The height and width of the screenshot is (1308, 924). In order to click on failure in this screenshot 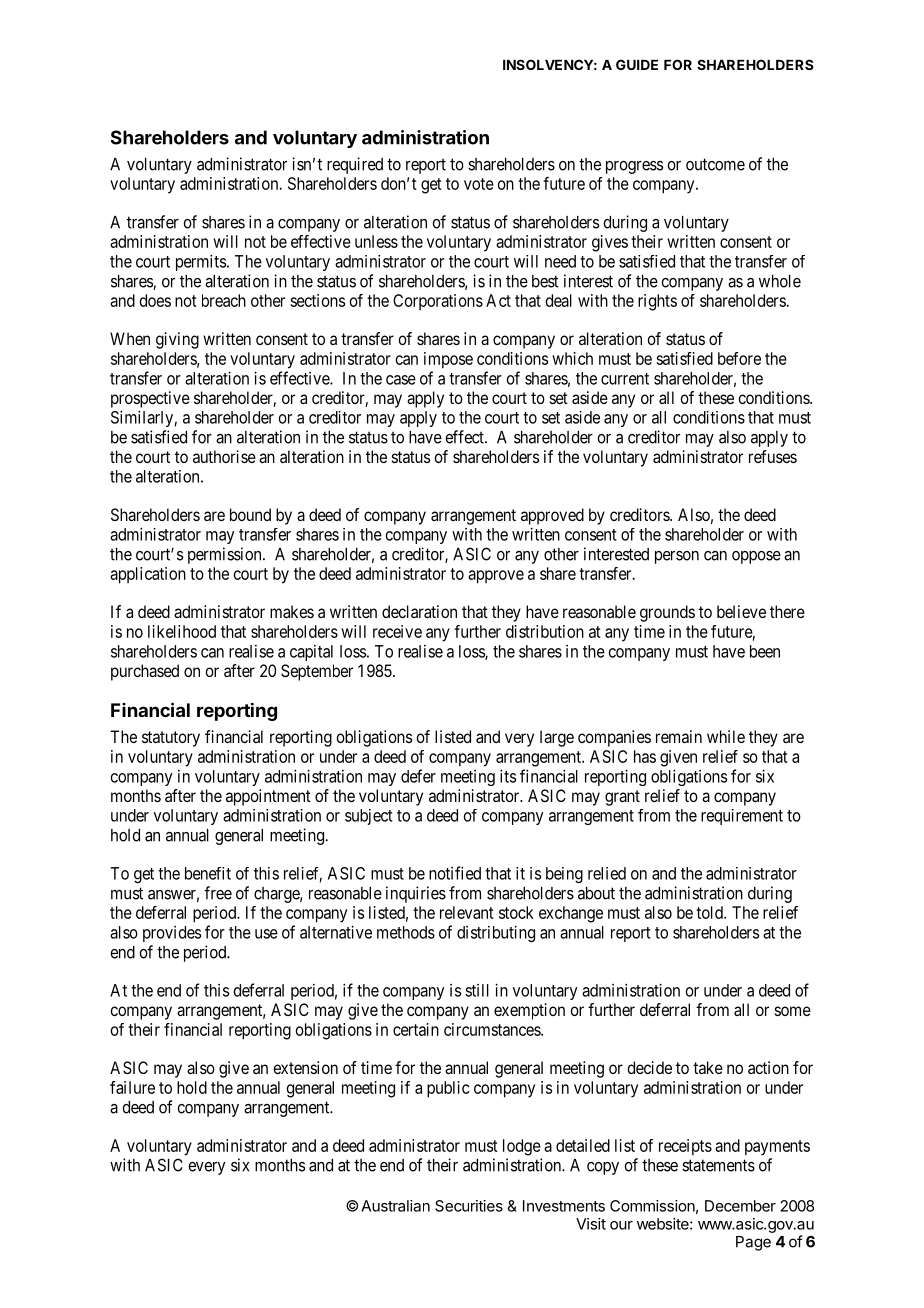, I will do `click(132, 1087)`.
